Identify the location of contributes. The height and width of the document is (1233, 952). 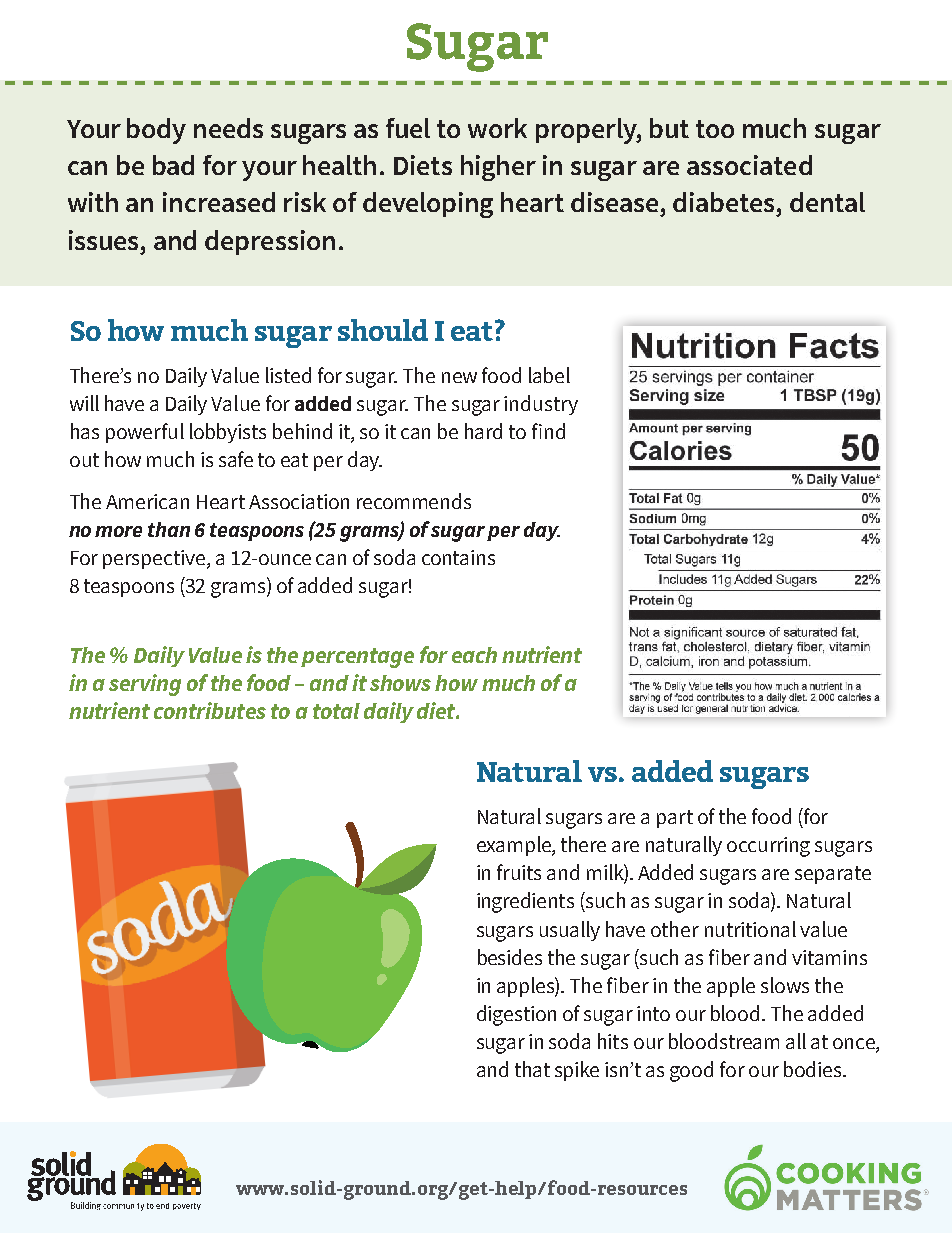
(210, 710).
